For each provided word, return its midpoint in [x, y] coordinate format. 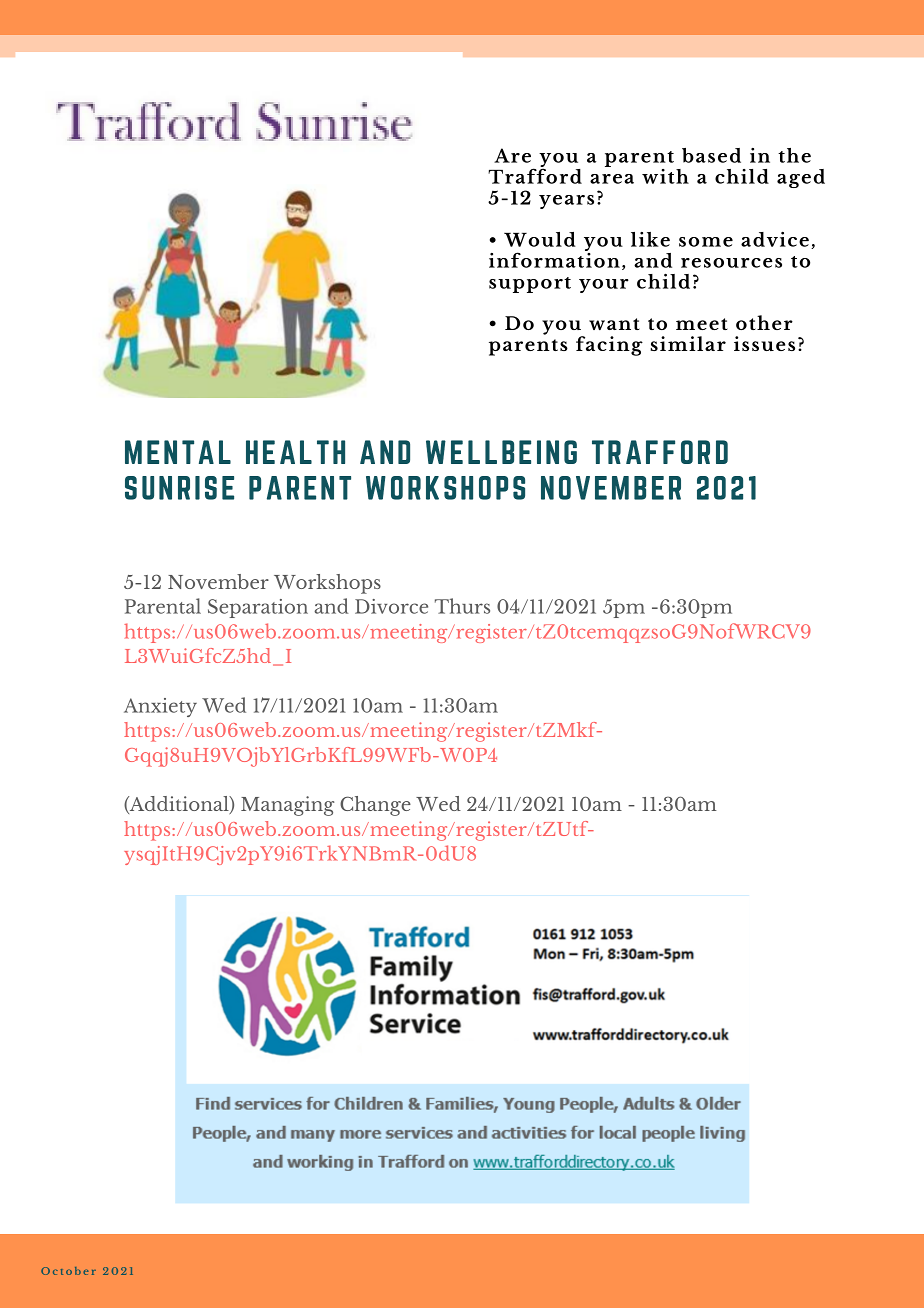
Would [540, 239]
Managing [287, 806]
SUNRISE [179, 488]
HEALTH [295, 452]
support [530, 285]
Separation [258, 608]
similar [688, 343]
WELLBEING [501, 452]
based [711, 155]
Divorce [391, 606]
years [566, 202]
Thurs [462, 606]
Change [375, 806]
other [764, 322]
